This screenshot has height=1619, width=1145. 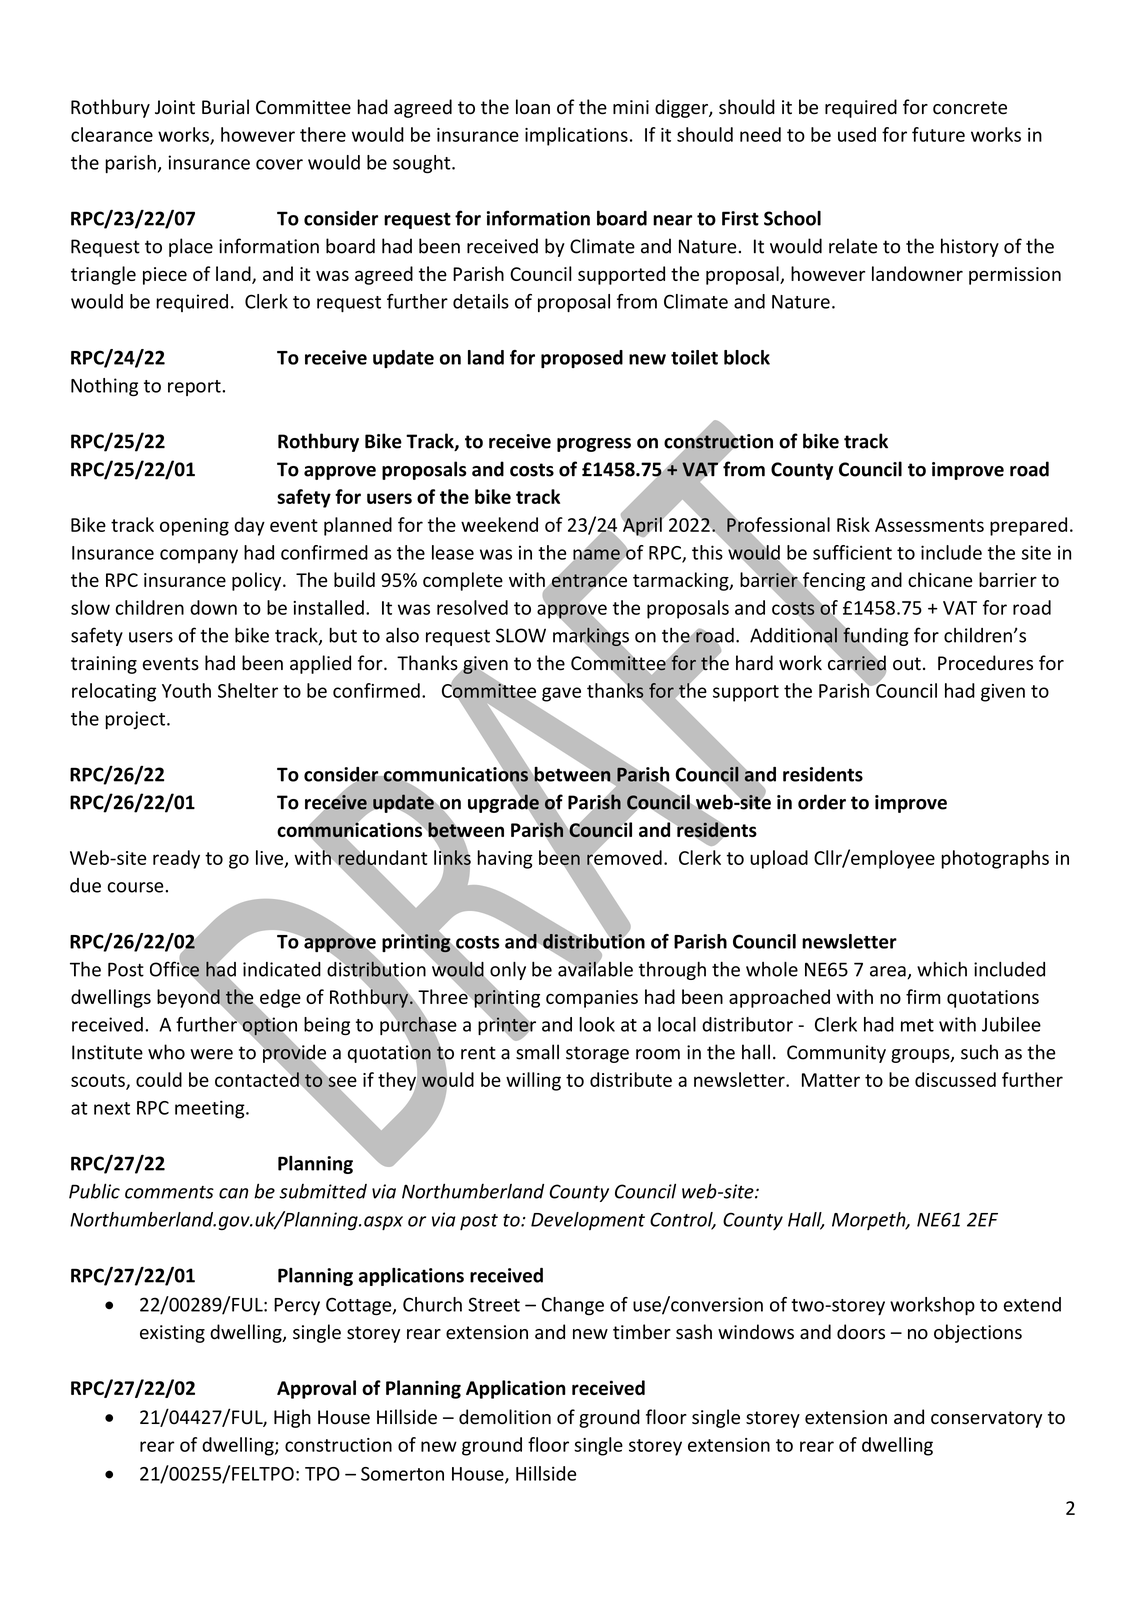 What do you see at coordinates (561, 694) in the screenshot?
I see `gave` at bounding box center [561, 694].
